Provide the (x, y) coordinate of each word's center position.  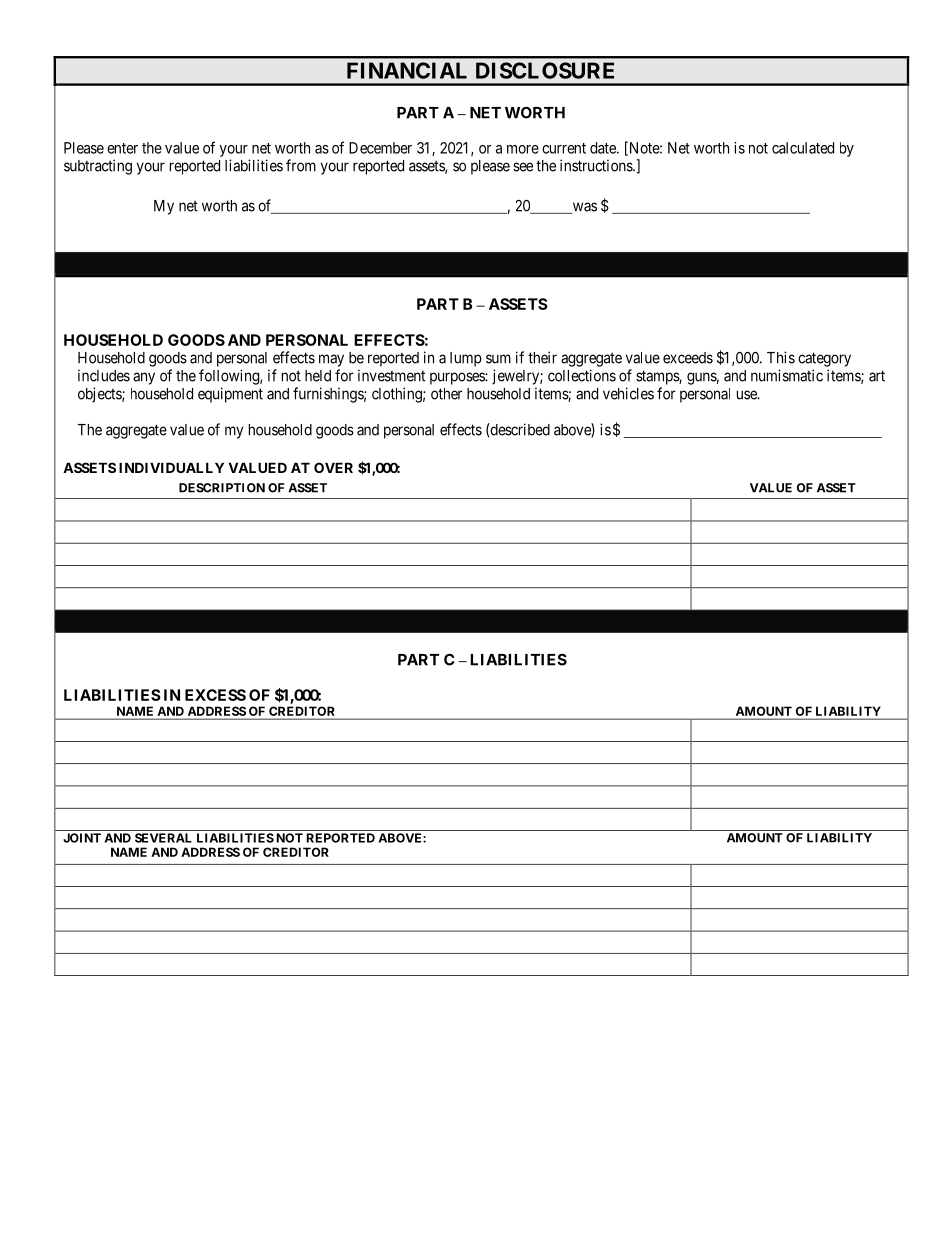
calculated (803, 148)
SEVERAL (163, 838)
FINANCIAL (407, 70)
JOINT (82, 838)
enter (122, 148)
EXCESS (215, 695)
